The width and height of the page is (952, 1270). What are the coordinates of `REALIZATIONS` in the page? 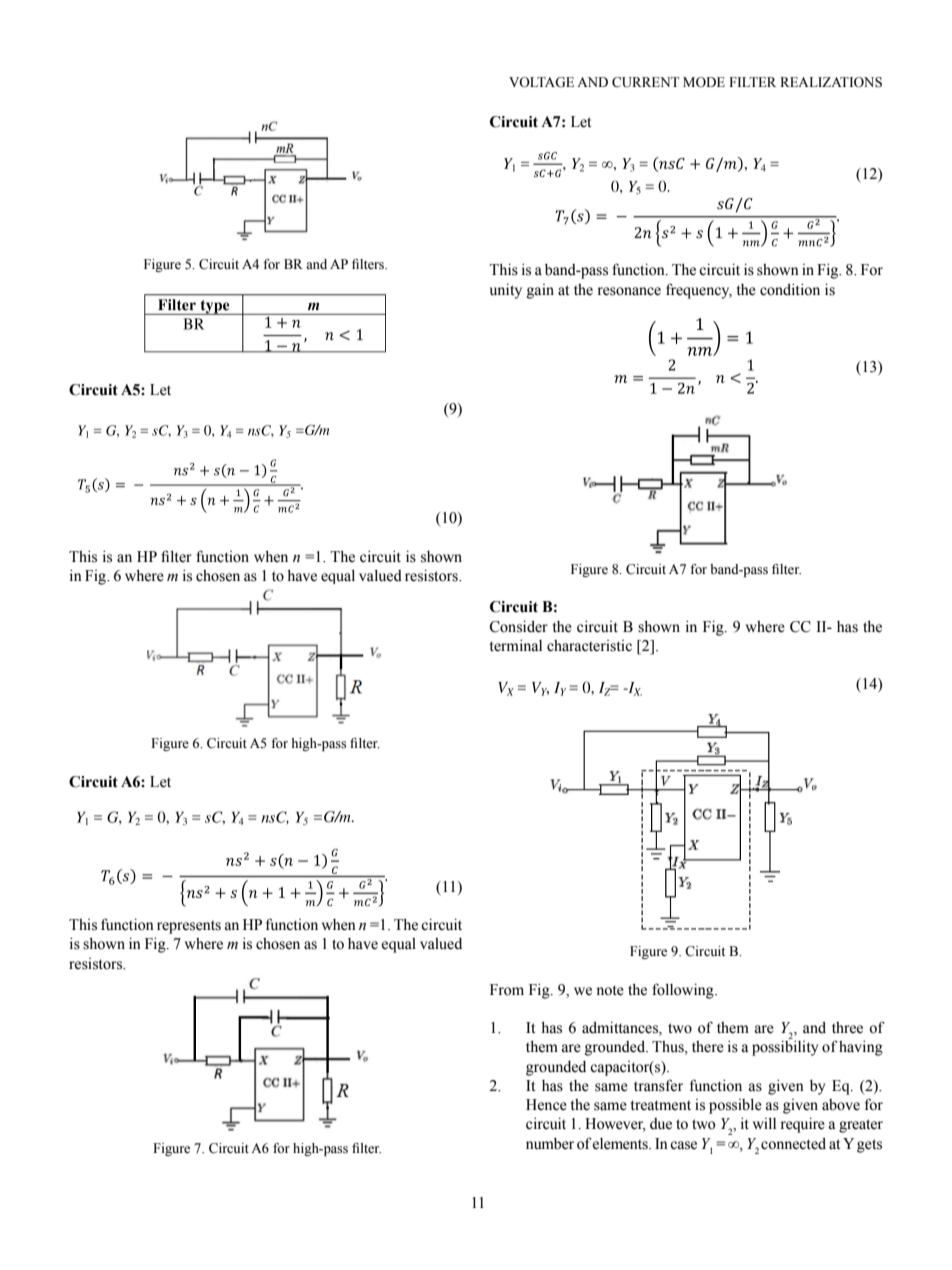 It's located at (831, 82).
